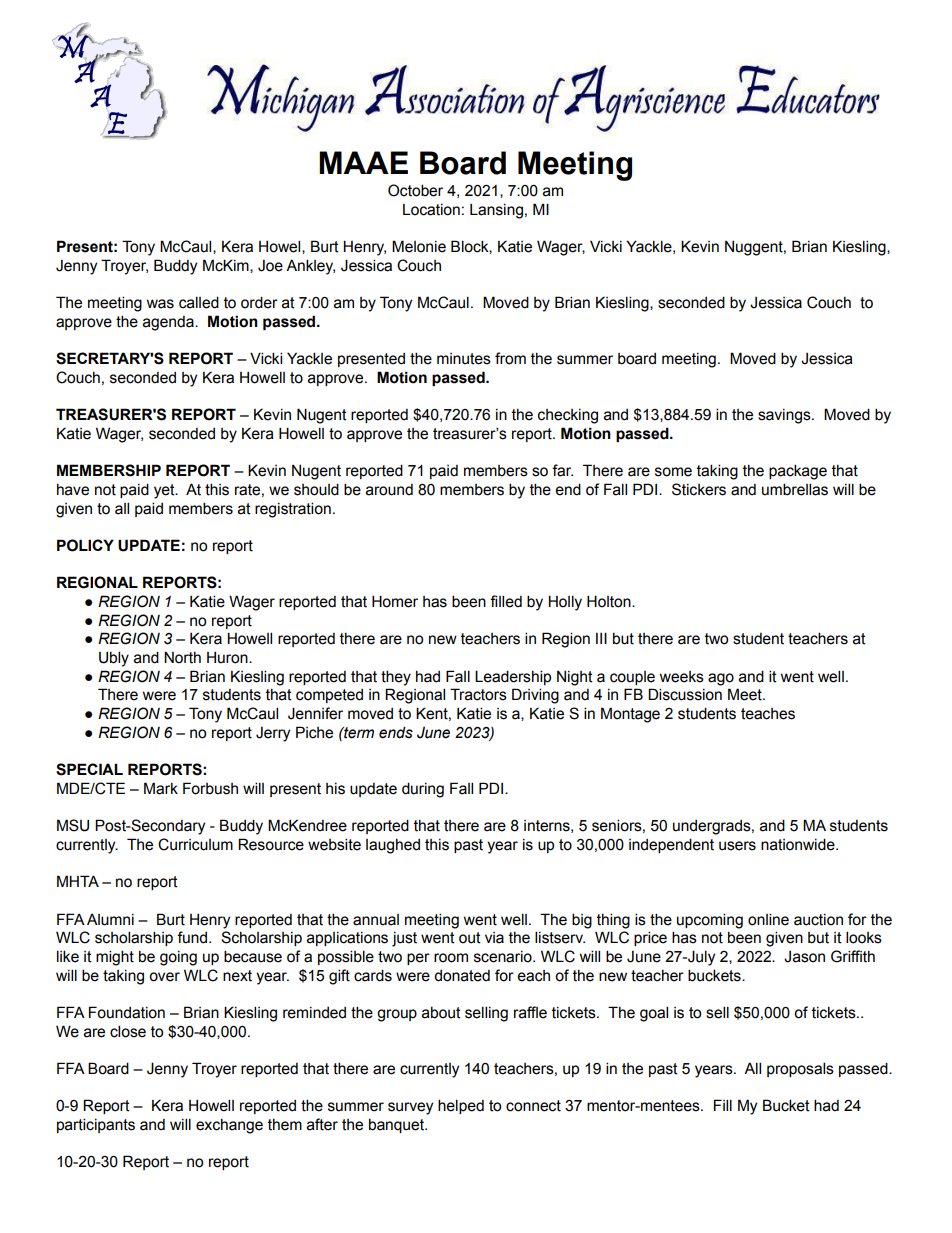 This document has width=952, height=1233. What do you see at coordinates (270, 266) in the document?
I see `Joe` at bounding box center [270, 266].
